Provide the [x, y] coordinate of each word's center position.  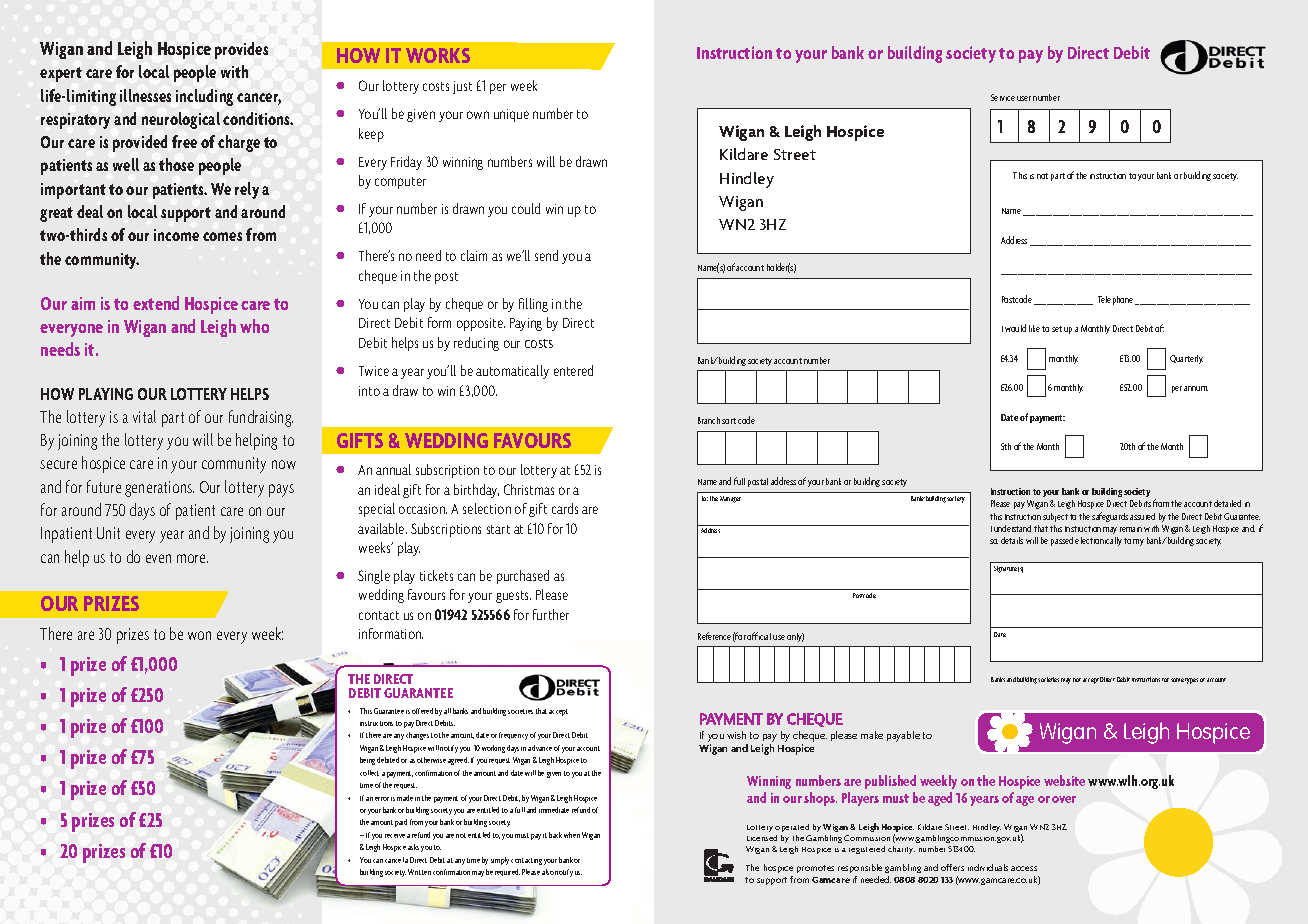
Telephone [1117, 300]
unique [511, 115]
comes [222, 236]
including [204, 97]
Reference [714, 636]
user [1024, 98]
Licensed [762, 838]
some [1177, 680]
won [199, 635]
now [284, 464]
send [546, 255]
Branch [709, 420]
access [1024, 868]
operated [792, 828]
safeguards [1110, 517]
